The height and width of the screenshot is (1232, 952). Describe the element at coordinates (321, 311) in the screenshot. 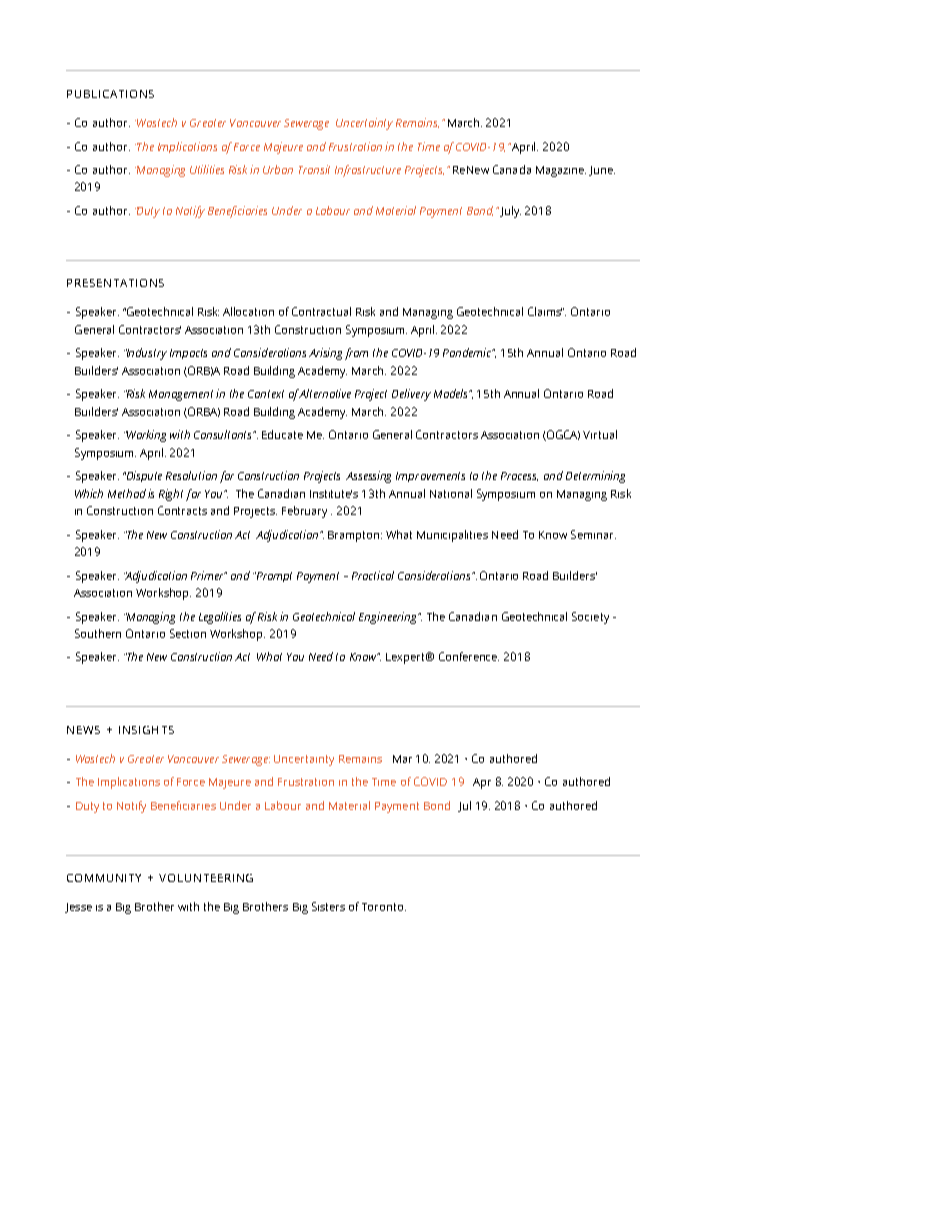

I see `Contractual` at that location.
